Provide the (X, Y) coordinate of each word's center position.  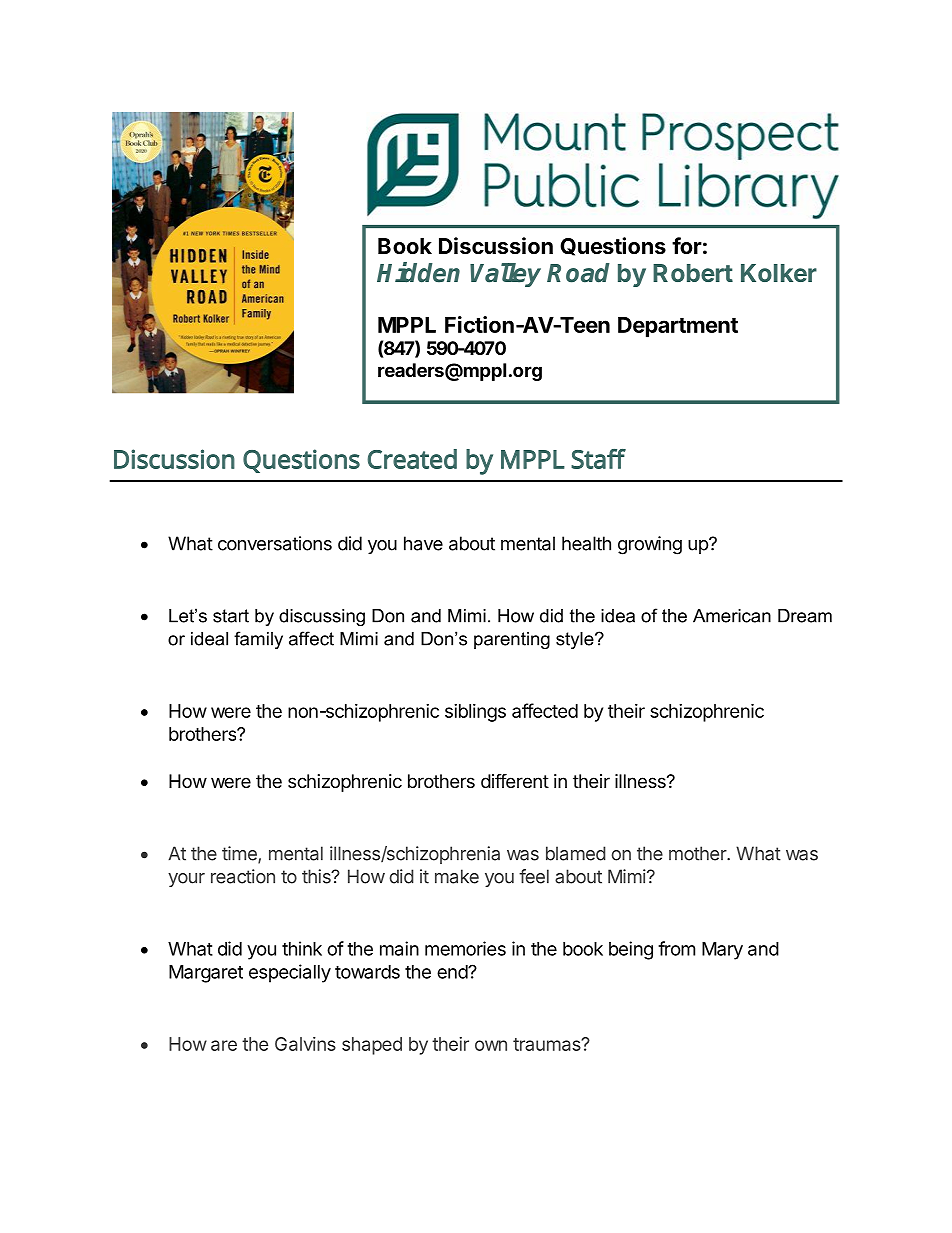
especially (290, 973)
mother (698, 853)
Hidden (418, 272)
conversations (275, 543)
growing (650, 545)
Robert (693, 273)
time (240, 854)
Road (578, 273)
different (515, 780)
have (423, 543)
